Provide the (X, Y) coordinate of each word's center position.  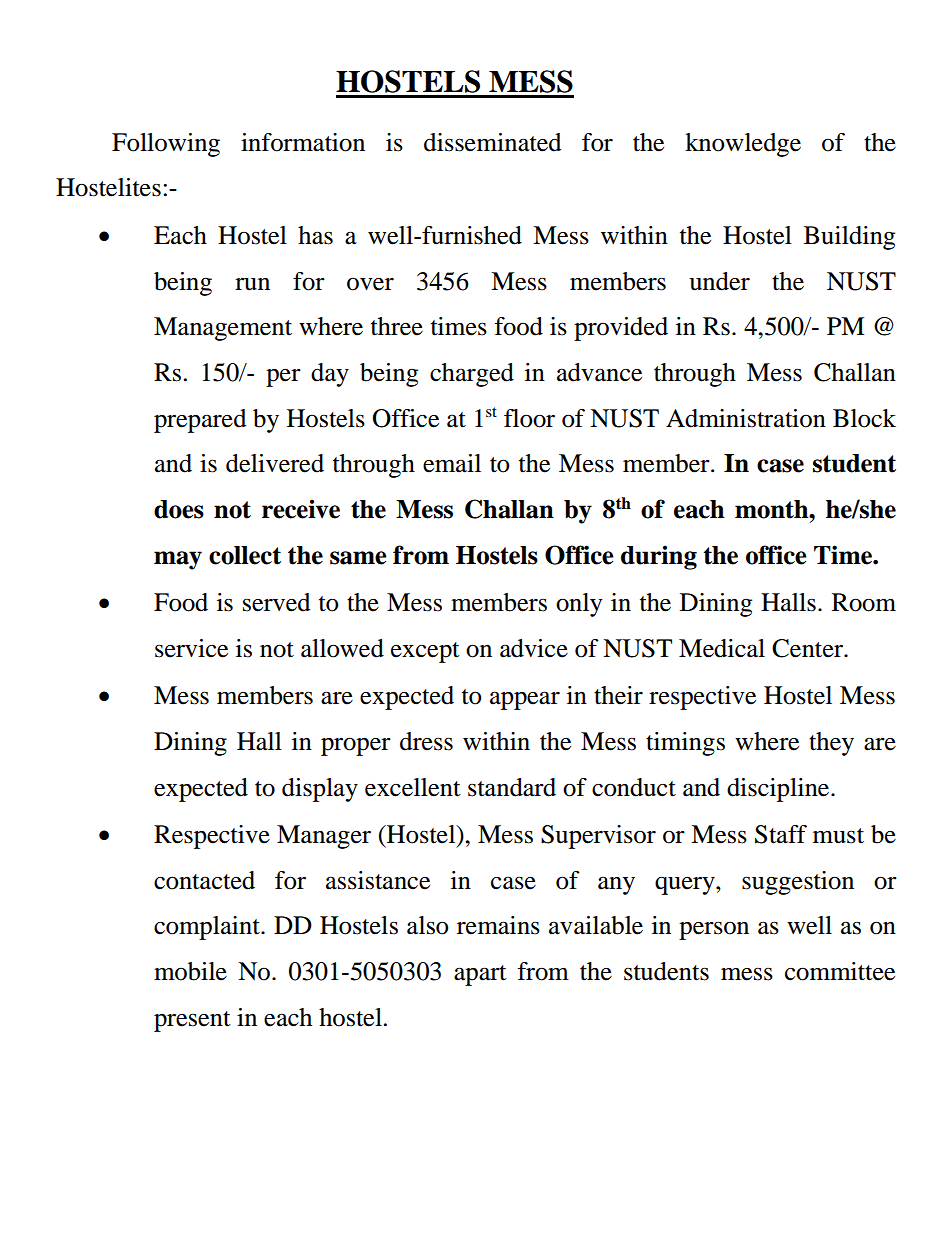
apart (480, 975)
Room (864, 602)
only (579, 605)
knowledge (743, 145)
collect (245, 555)
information (303, 142)
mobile (190, 971)
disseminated (493, 142)
